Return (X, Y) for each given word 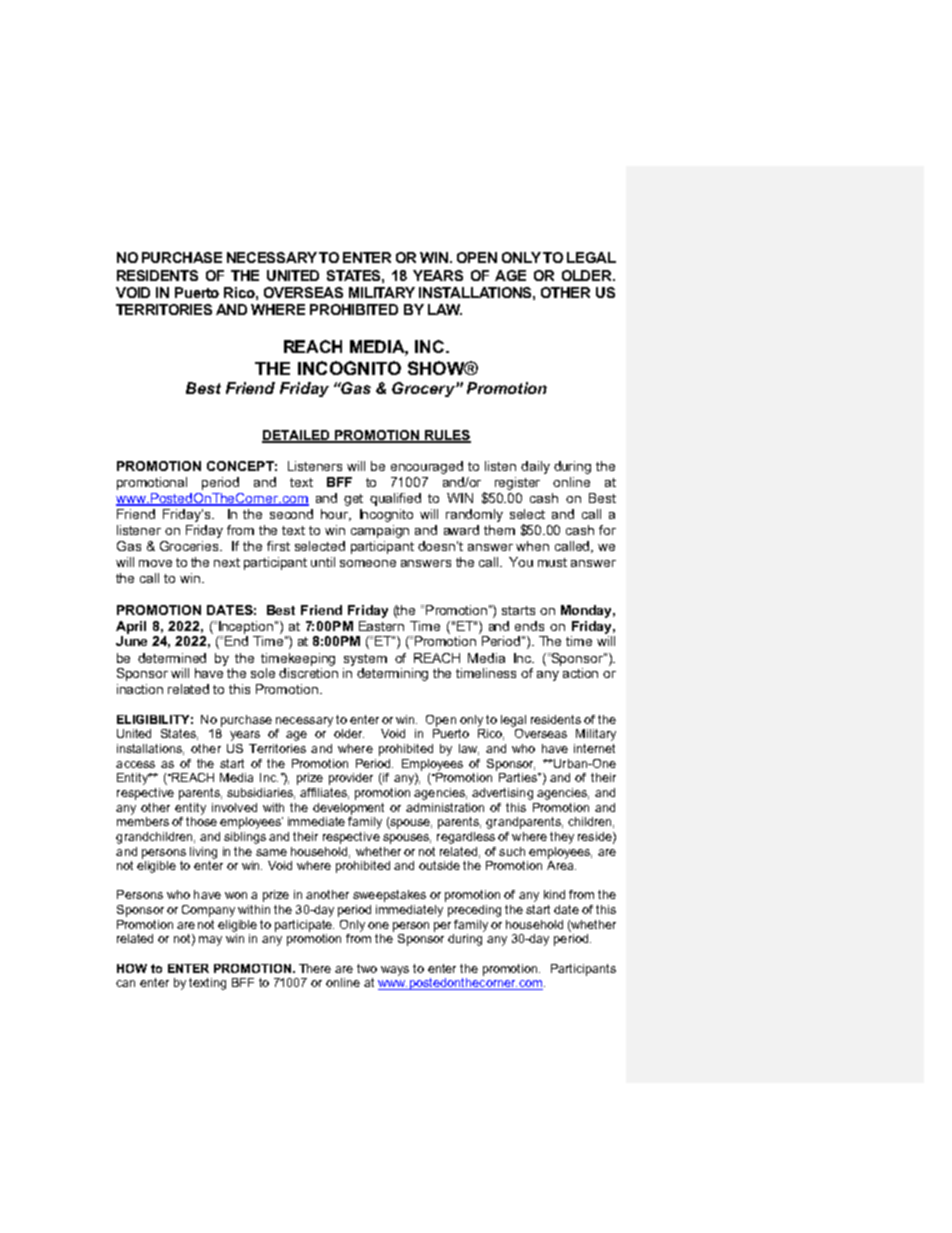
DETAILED (297, 436)
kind (554, 894)
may (210, 941)
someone (368, 563)
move (155, 563)
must (552, 562)
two (367, 968)
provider (351, 779)
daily (535, 467)
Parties (519, 777)
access (135, 764)
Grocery (424, 389)
